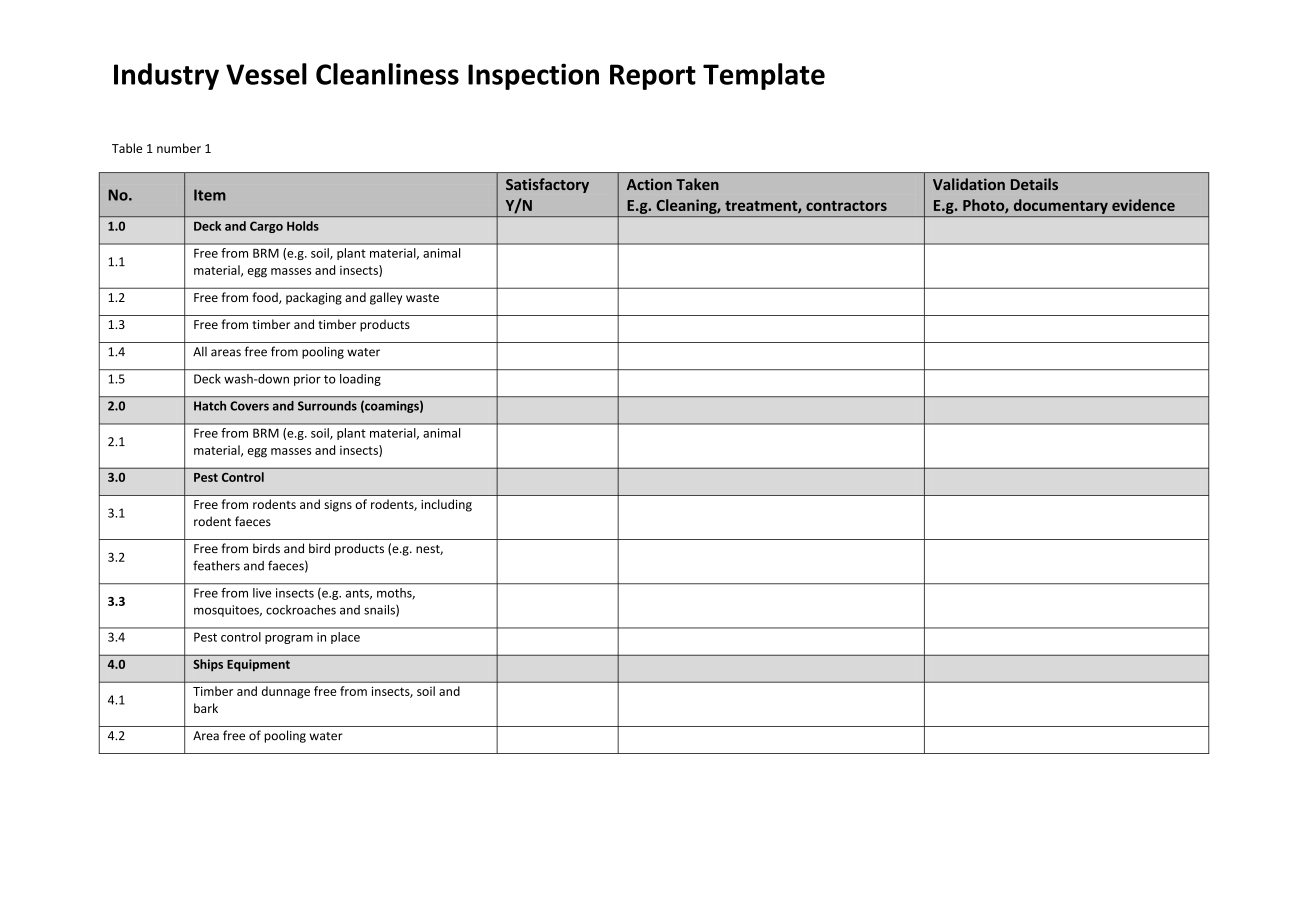  What do you see at coordinates (1061, 206) in the image?
I see `documentary` at bounding box center [1061, 206].
